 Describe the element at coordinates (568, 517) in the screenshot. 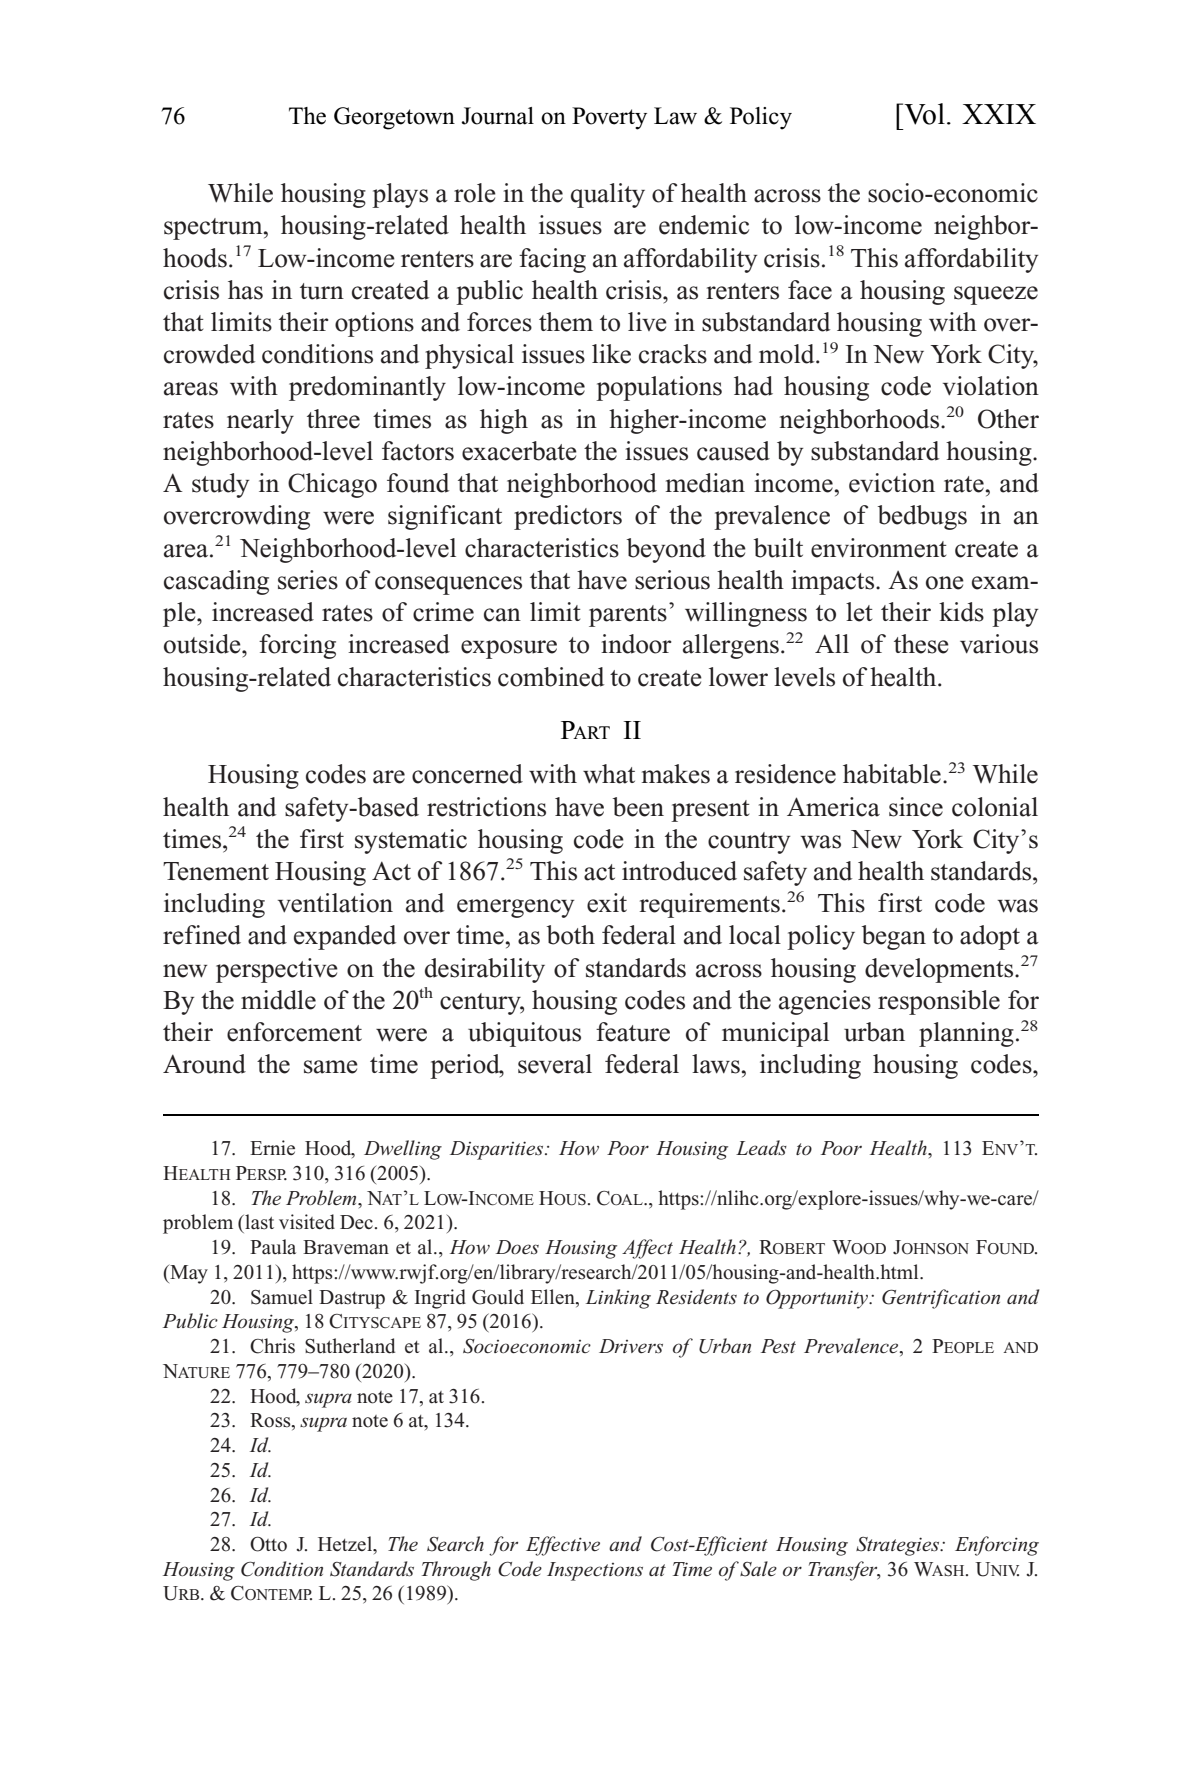

I see `predictors` at that location.
